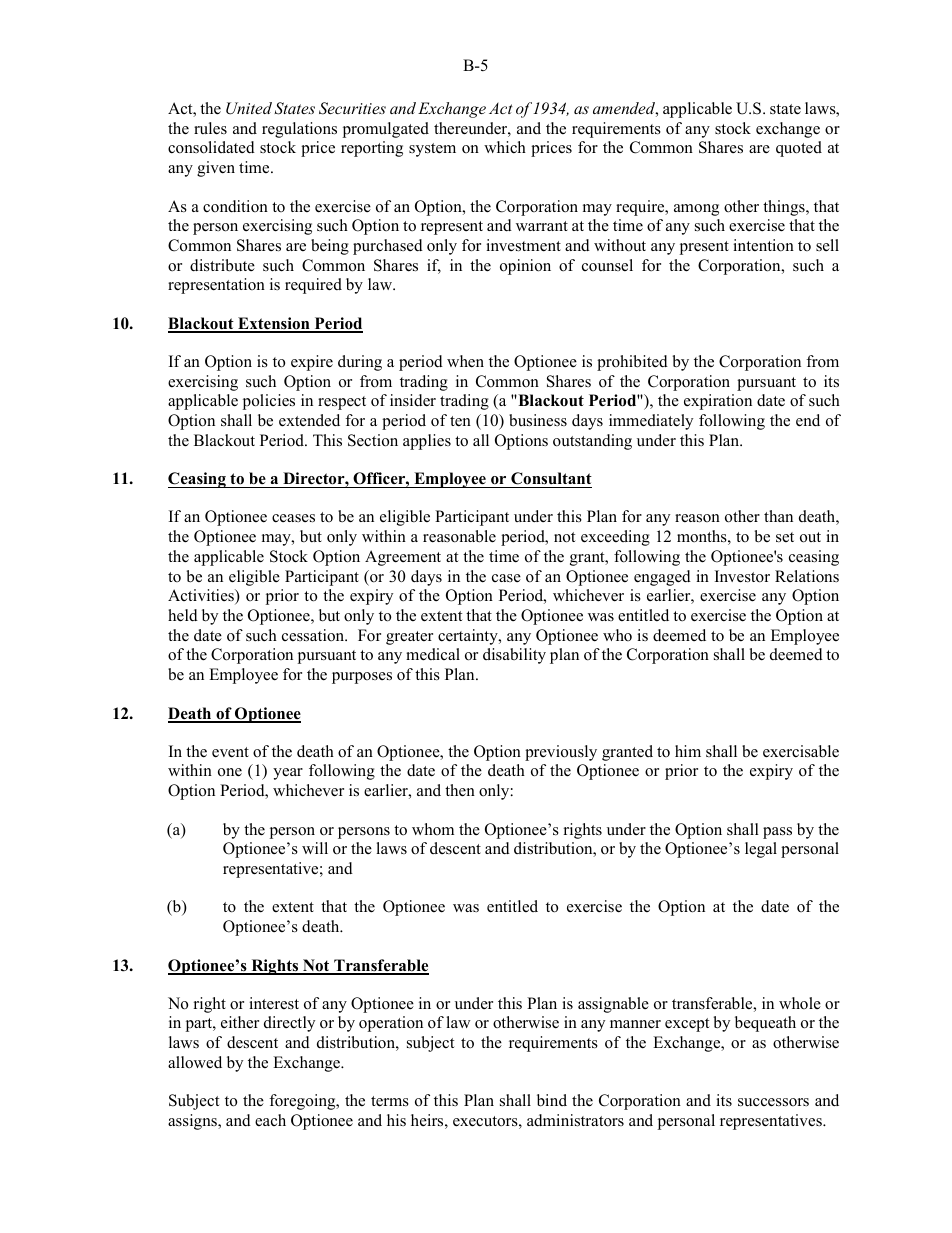  What do you see at coordinates (552, 1100) in the document?
I see `bind` at bounding box center [552, 1100].
